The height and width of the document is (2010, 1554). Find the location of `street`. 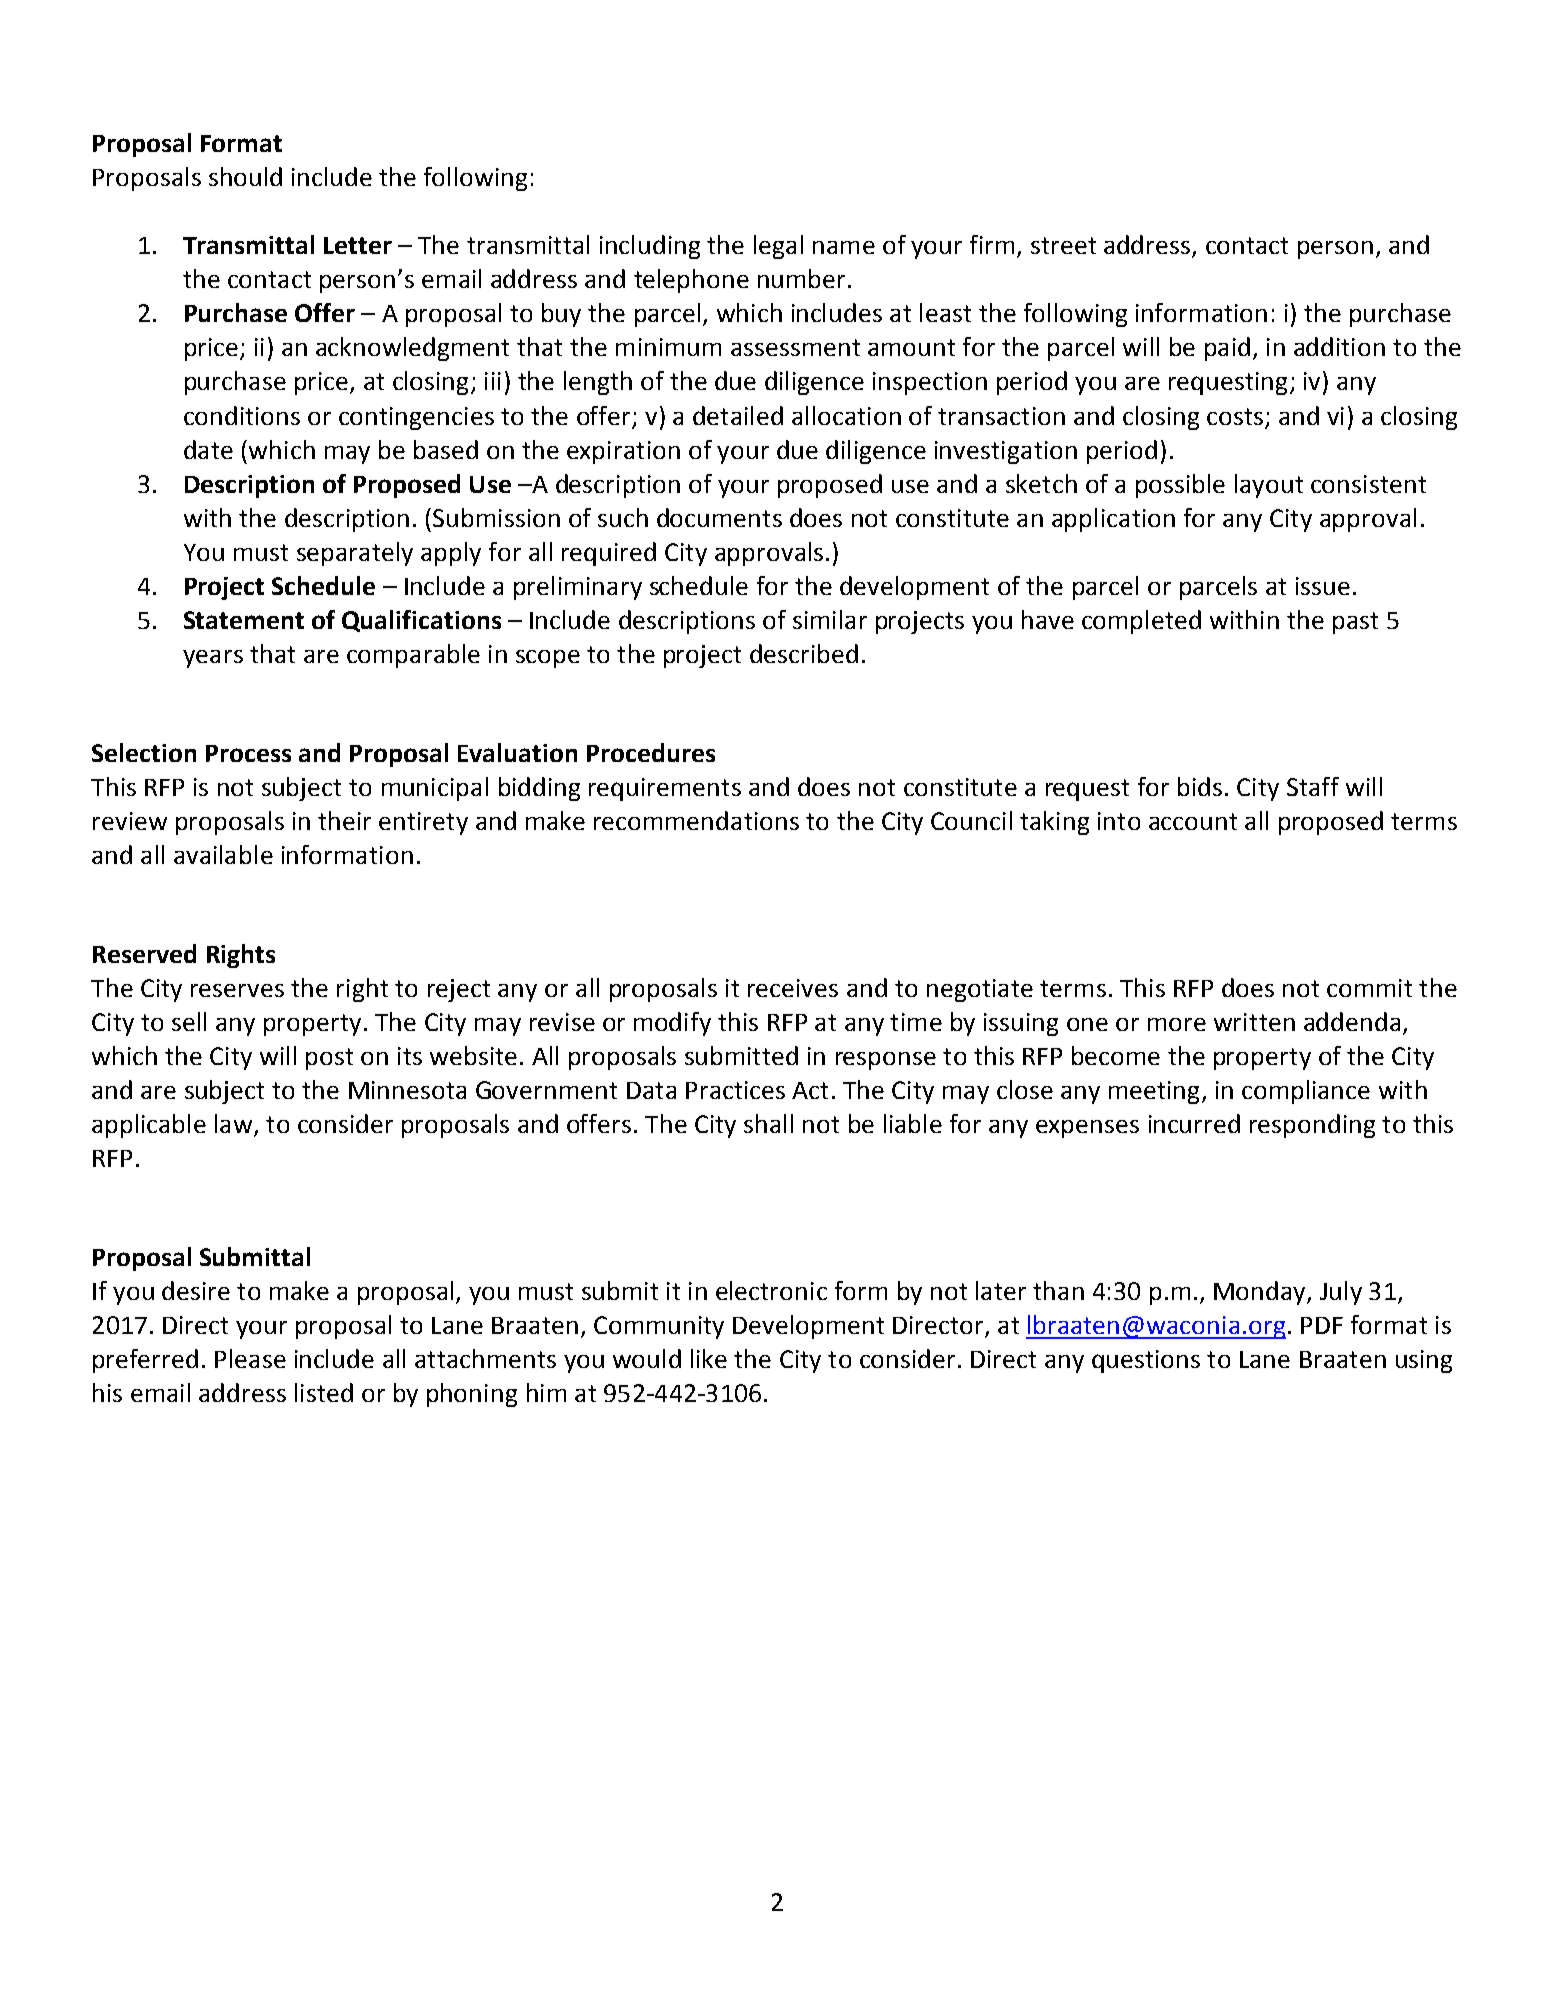

street is located at coordinates (1063, 245).
